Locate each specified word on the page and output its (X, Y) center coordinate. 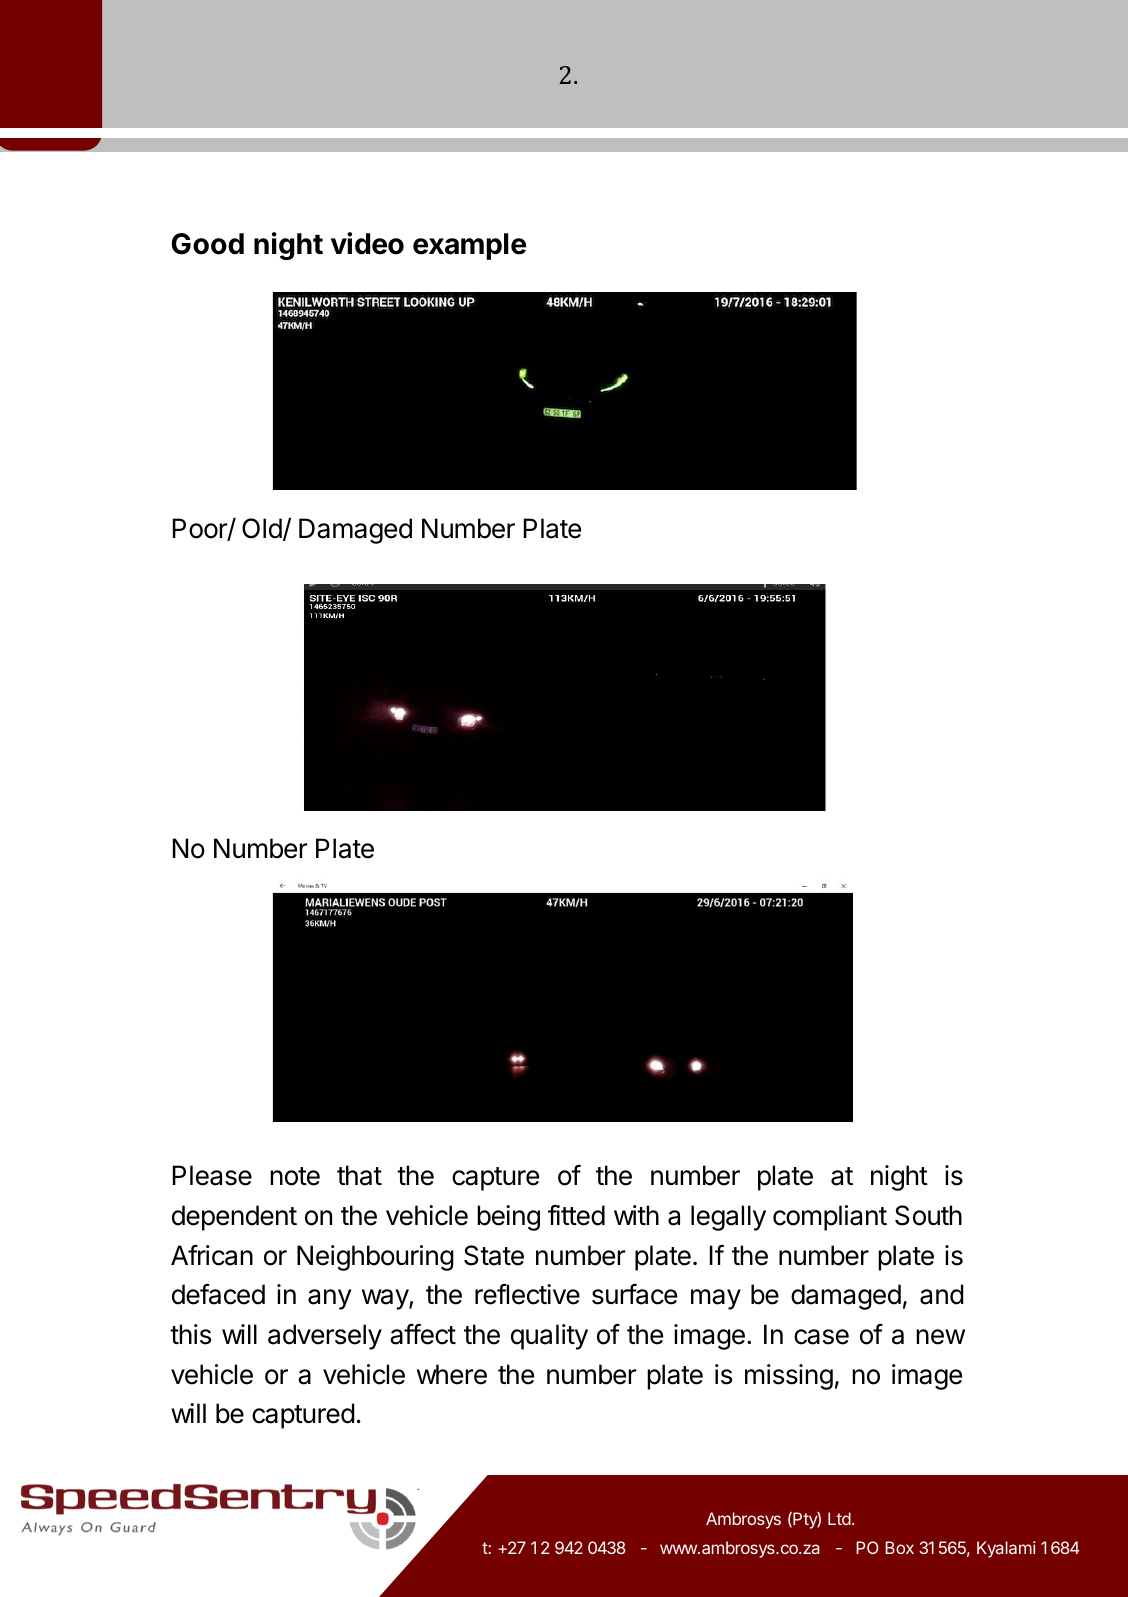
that (359, 1175)
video (367, 243)
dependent (234, 1218)
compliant (830, 1218)
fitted (576, 1215)
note (295, 1176)
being (508, 1218)
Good (208, 244)
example (469, 246)
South (928, 1215)
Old (262, 528)
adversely (325, 1337)
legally (728, 1218)
